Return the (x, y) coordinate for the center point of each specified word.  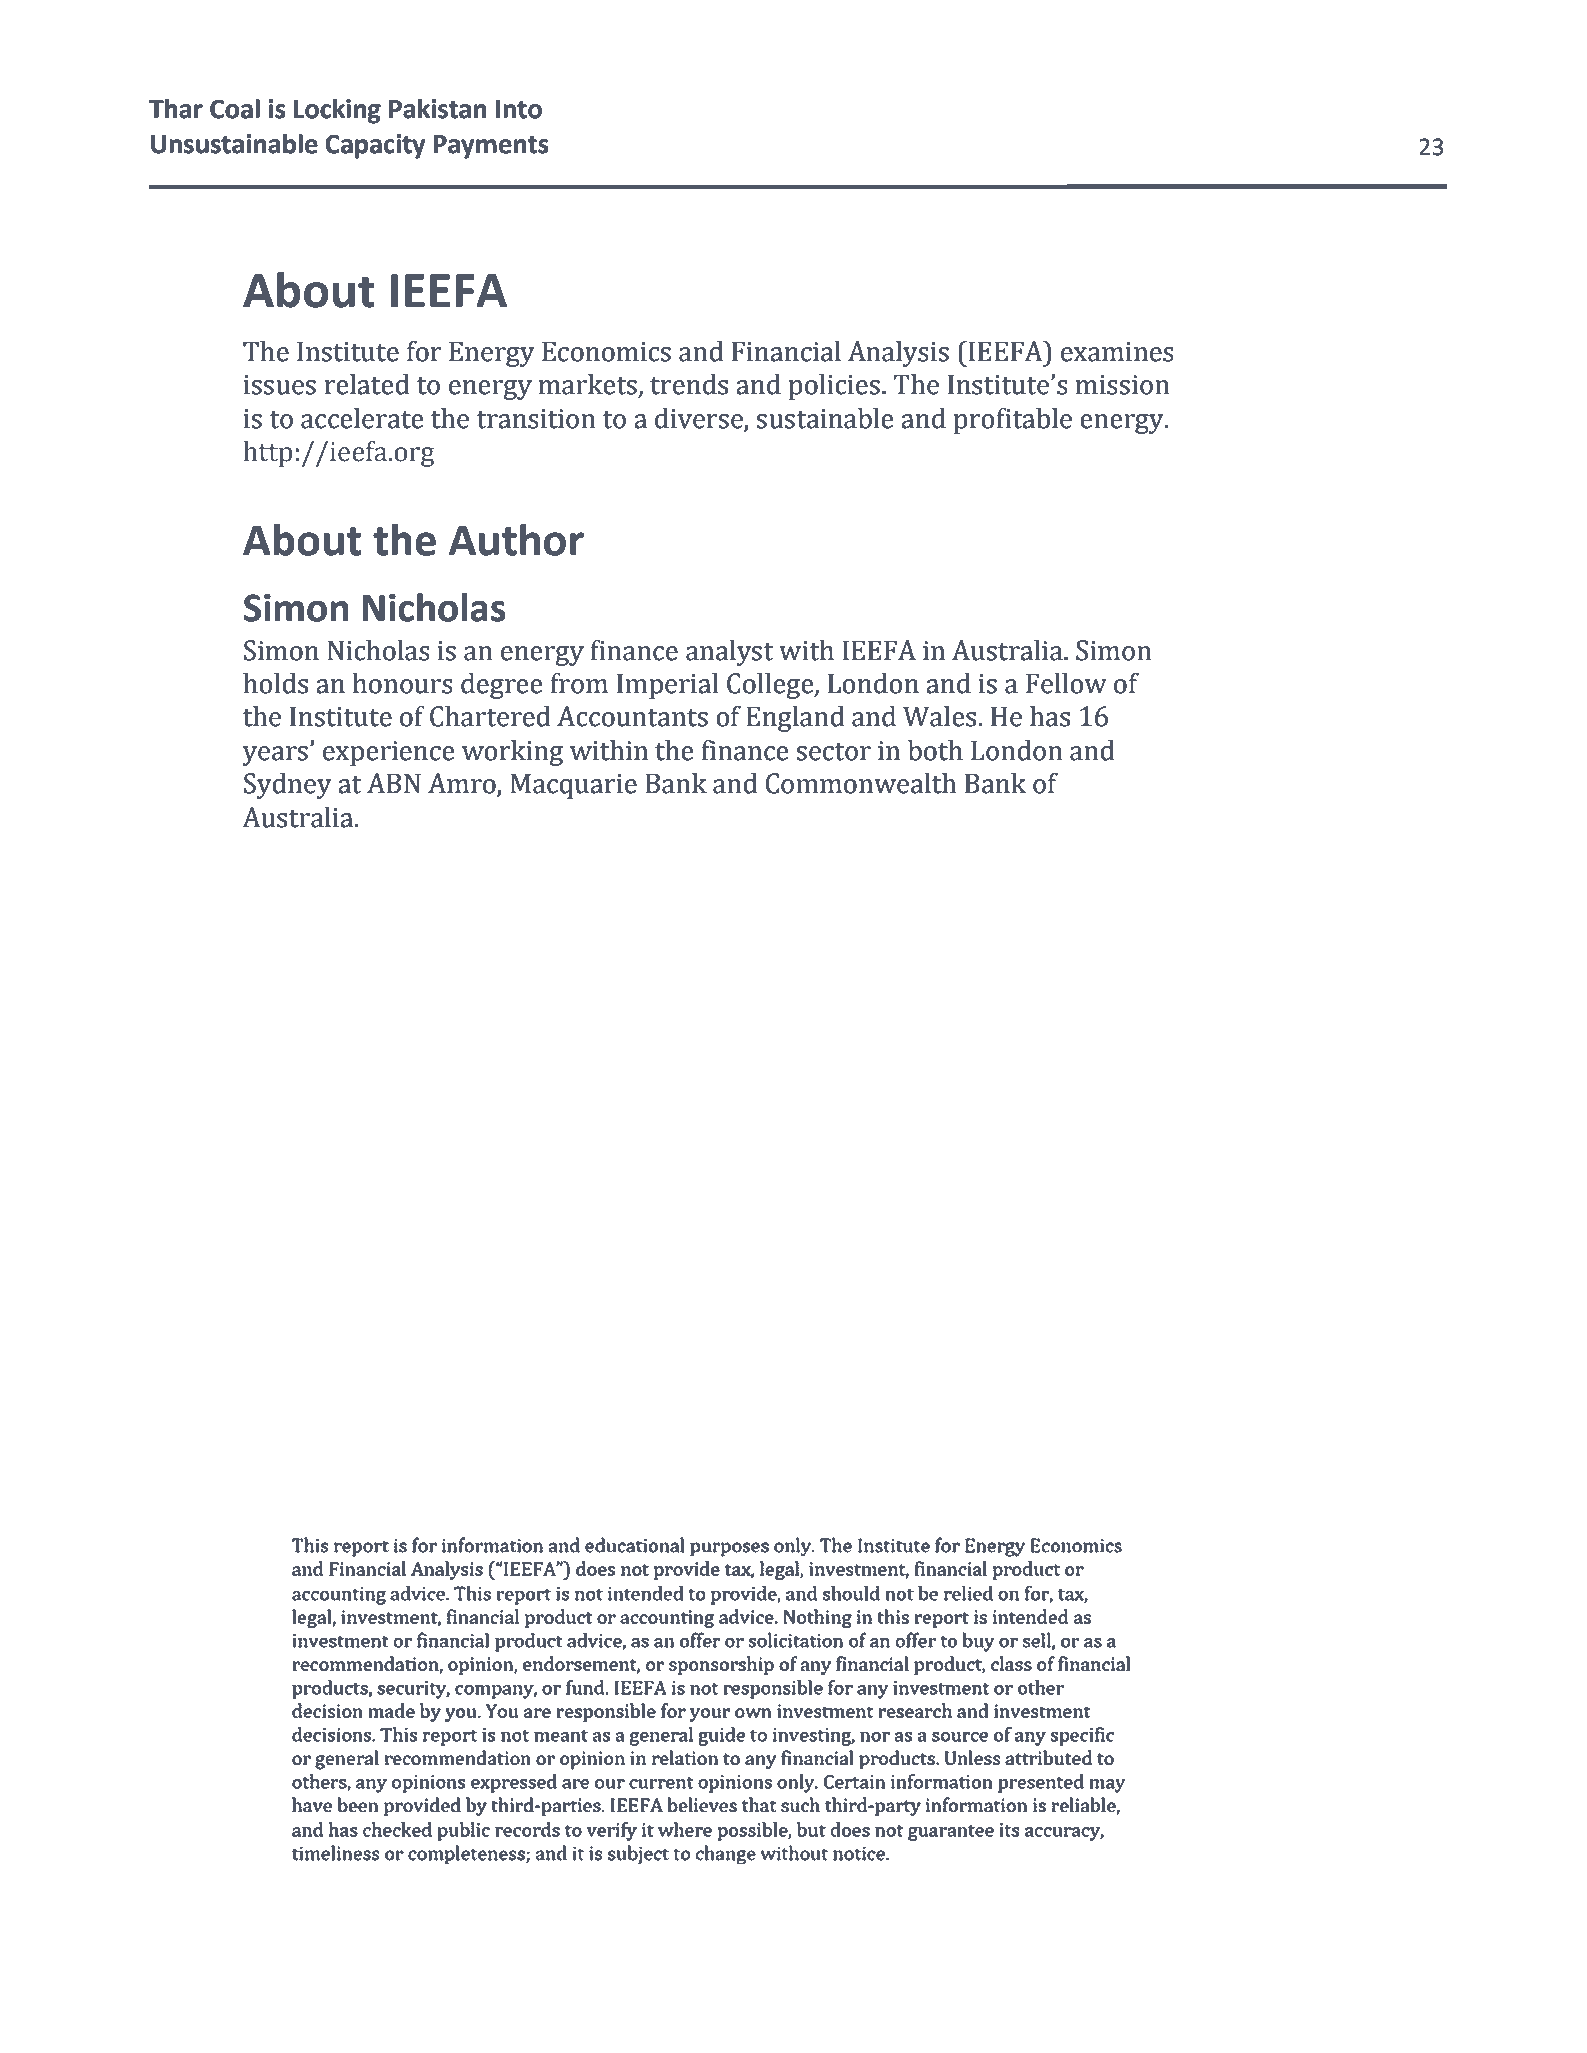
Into (519, 109)
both (935, 750)
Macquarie (573, 786)
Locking (337, 111)
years (275, 756)
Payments (491, 147)
